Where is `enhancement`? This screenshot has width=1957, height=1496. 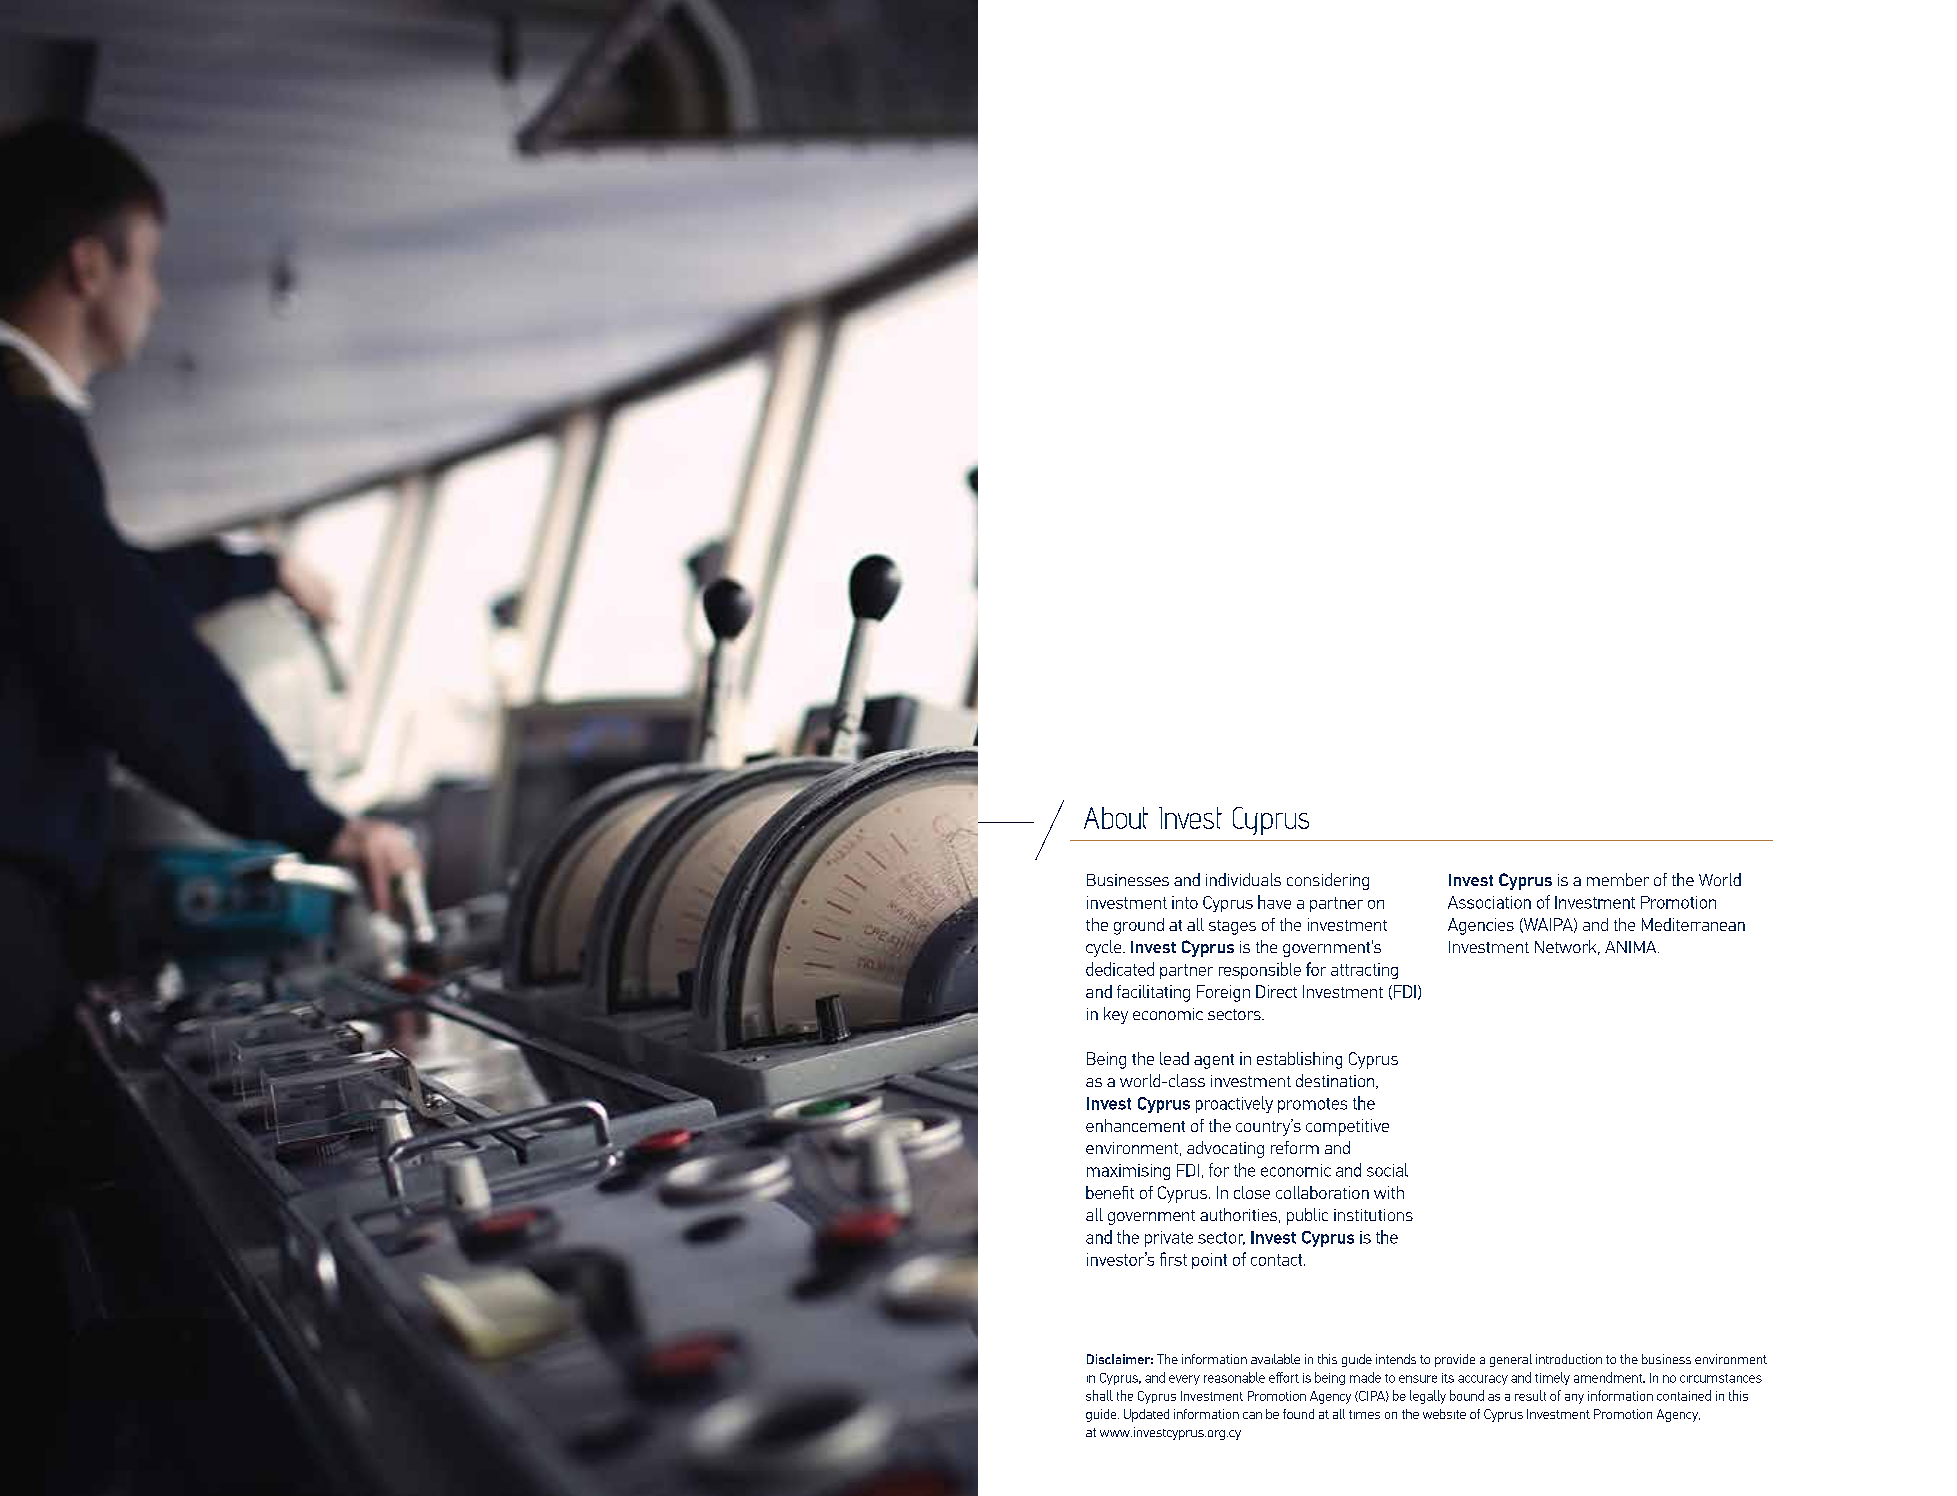
enhancement is located at coordinates (1135, 1125).
